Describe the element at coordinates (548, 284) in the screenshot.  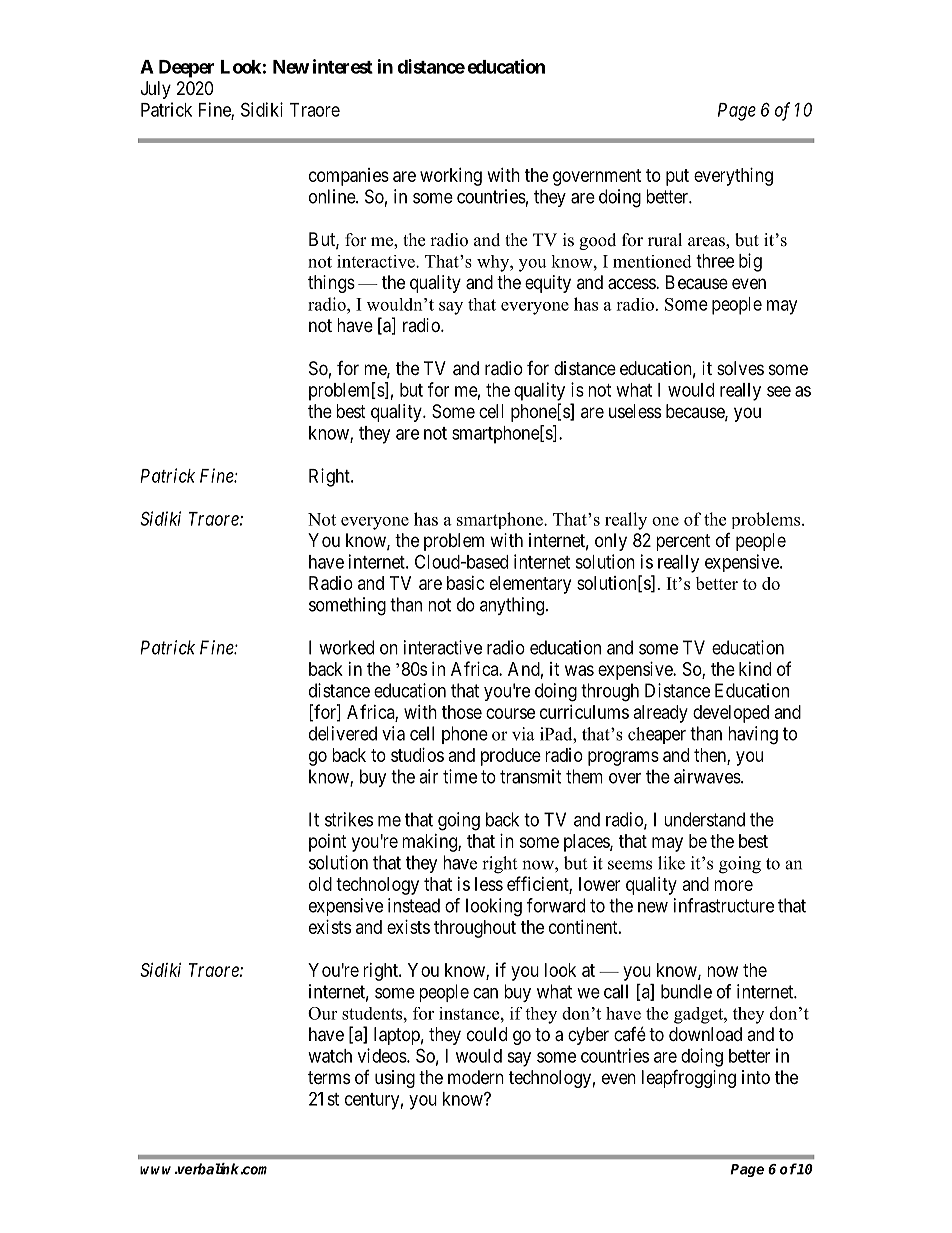
I see `equity` at that location.
